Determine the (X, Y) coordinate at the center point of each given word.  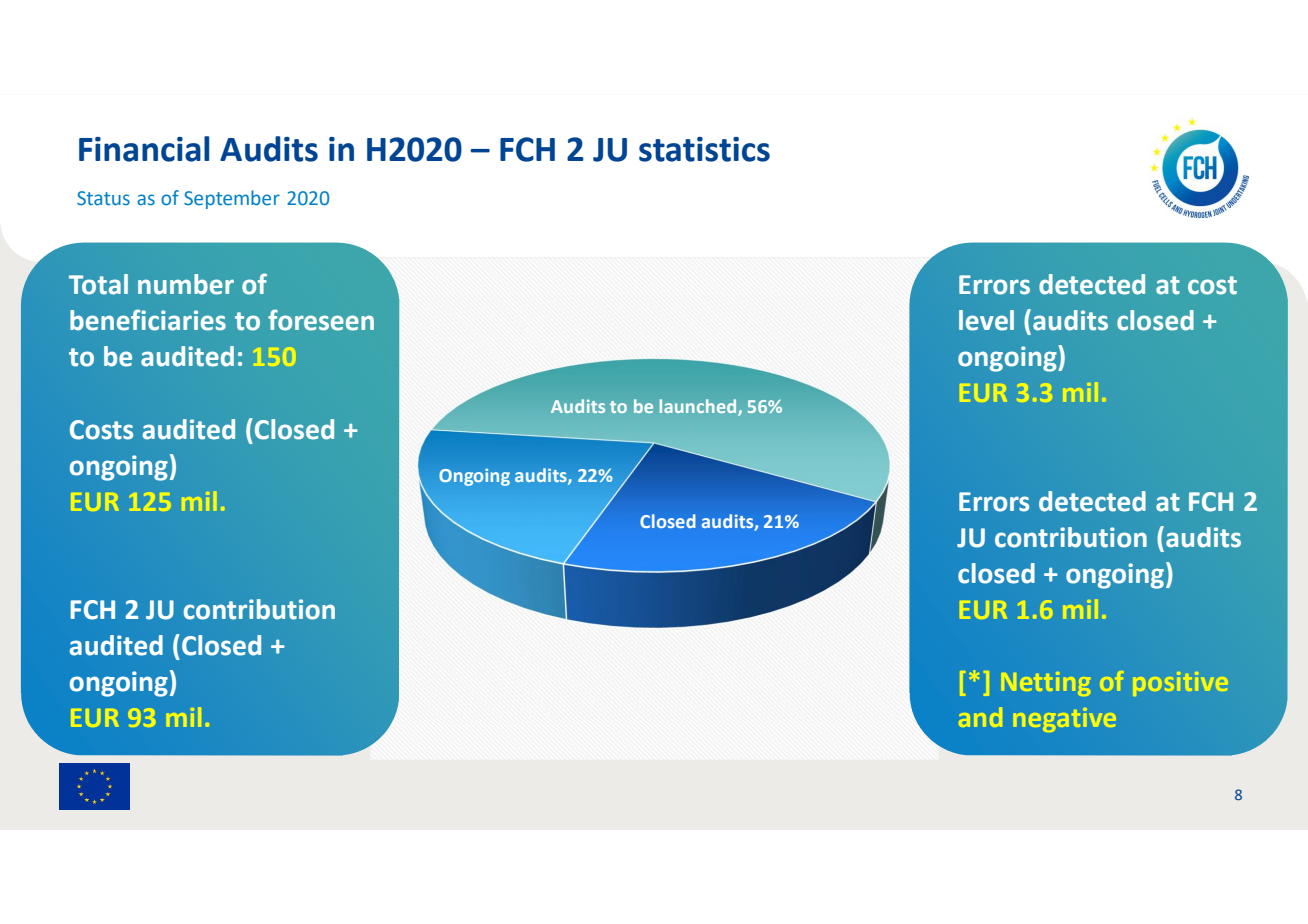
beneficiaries (148, 320)
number (186, 284)
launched (699, 407)
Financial (144, 149)
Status (103, 198)
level (986, 320)
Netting (1046, 684)
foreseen (321, 320)
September (232, 199)
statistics (704, 149)
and (980, 717)
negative (1064, 720)
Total (98, 284)
